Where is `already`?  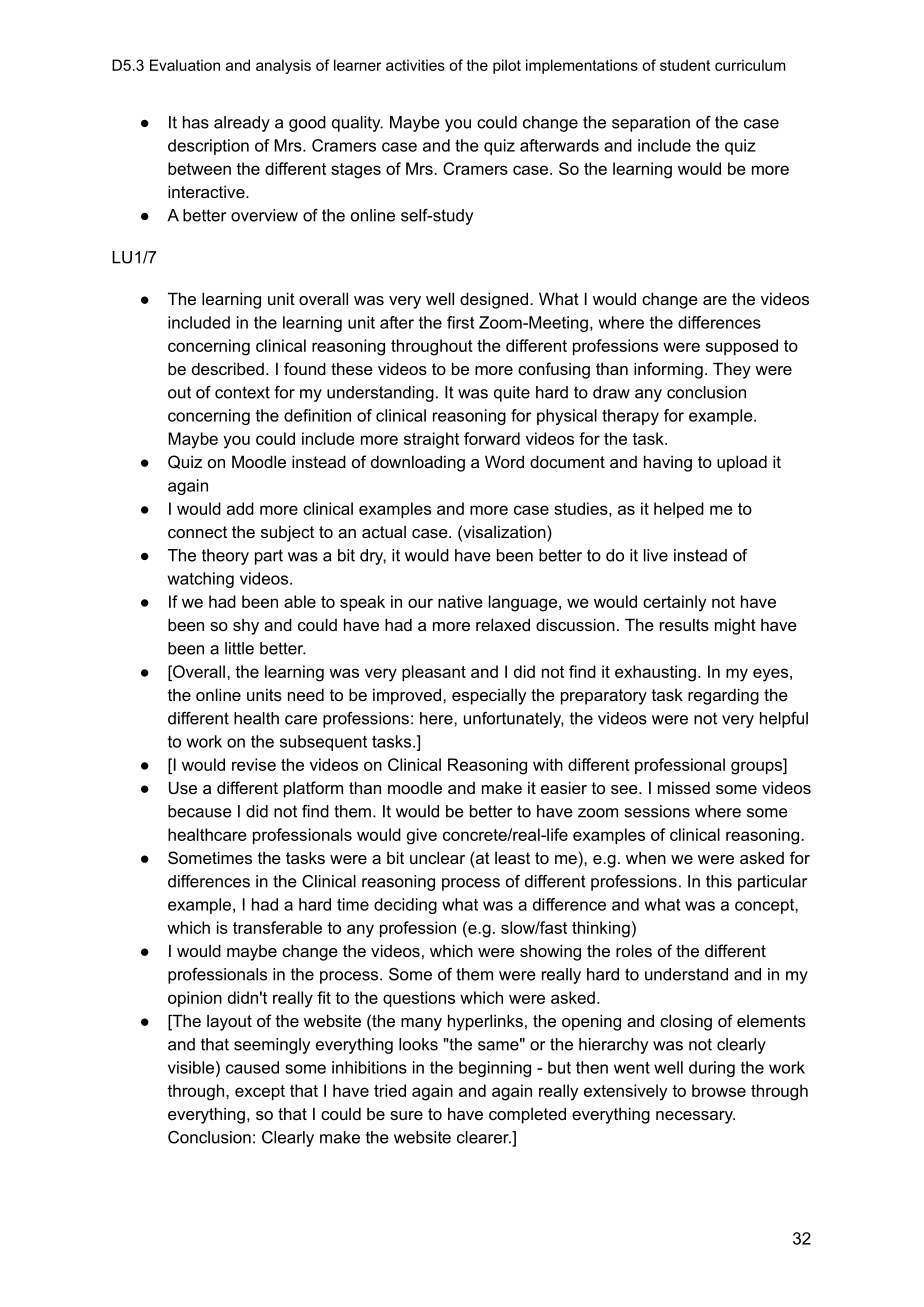
already is located at coordinates (242, 124).
